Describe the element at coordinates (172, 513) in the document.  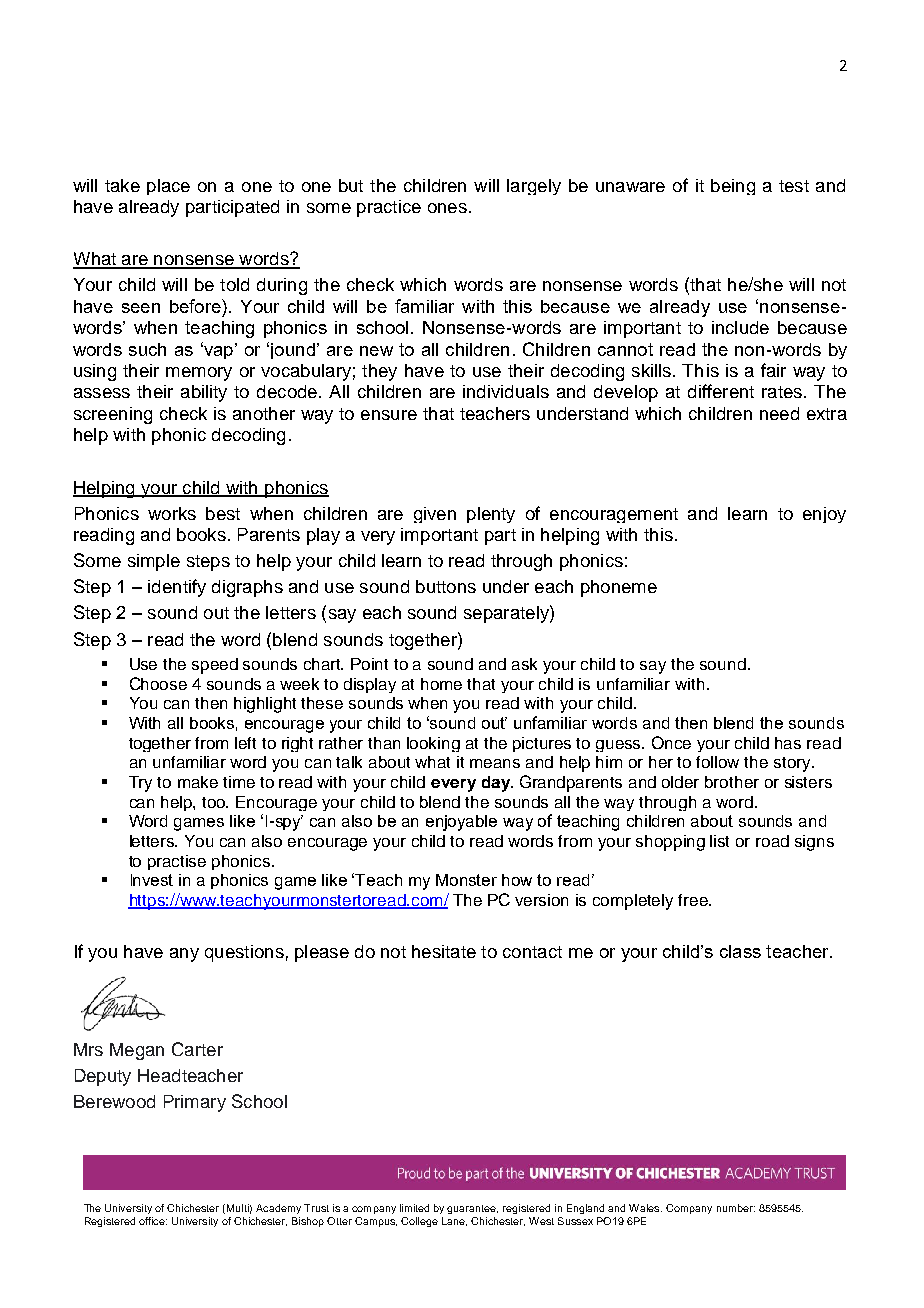
I see `works` at that location.
